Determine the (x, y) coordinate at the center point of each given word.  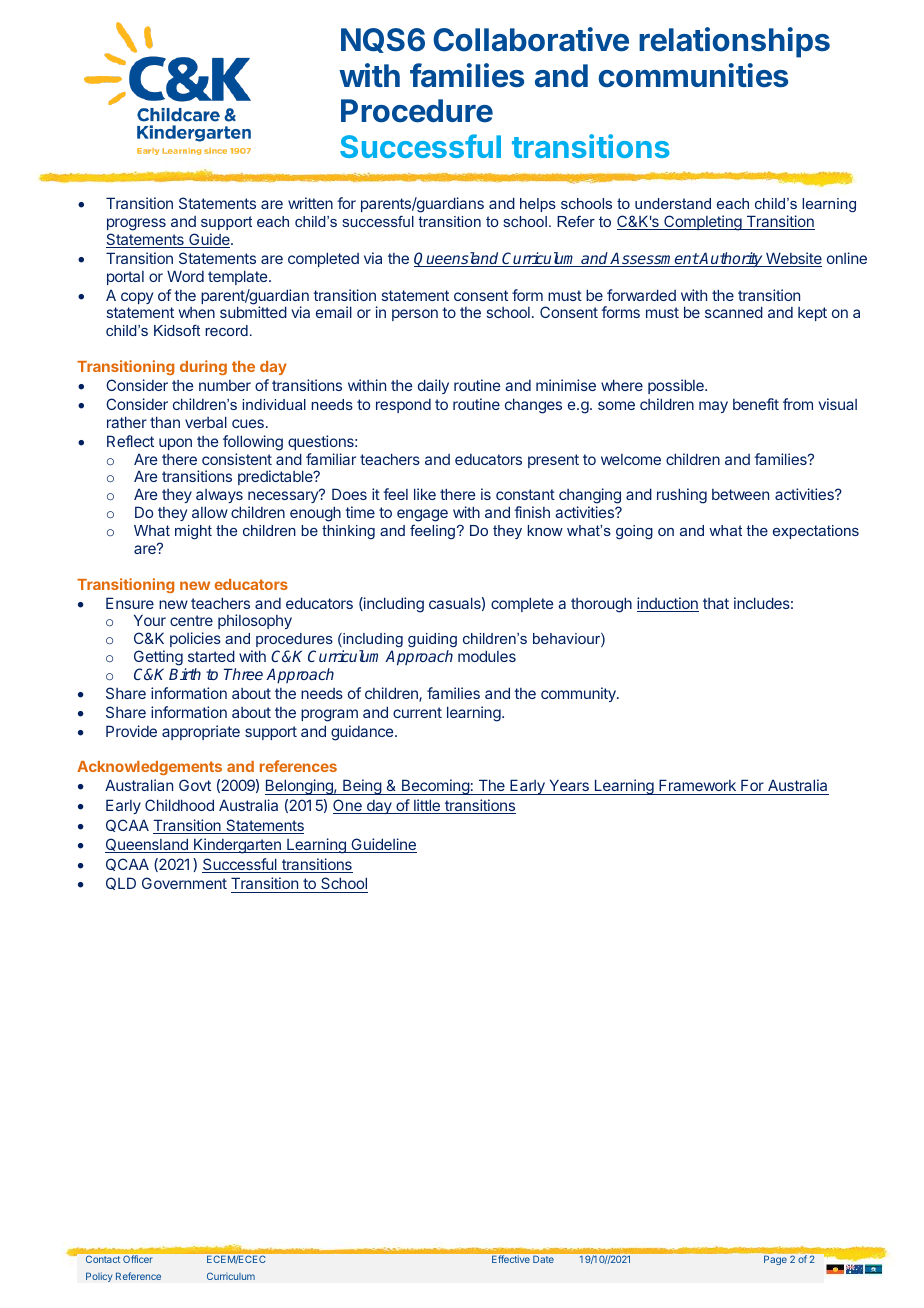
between (740, 494)
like (425, 494)
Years (569, 787)
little (427, 806)
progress (136, 224)
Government (184, 883)
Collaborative (531, 39)
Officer (137, 1259)
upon (175, 444)
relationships (734, 42)
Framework (697, 787)
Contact (103, 1259)
